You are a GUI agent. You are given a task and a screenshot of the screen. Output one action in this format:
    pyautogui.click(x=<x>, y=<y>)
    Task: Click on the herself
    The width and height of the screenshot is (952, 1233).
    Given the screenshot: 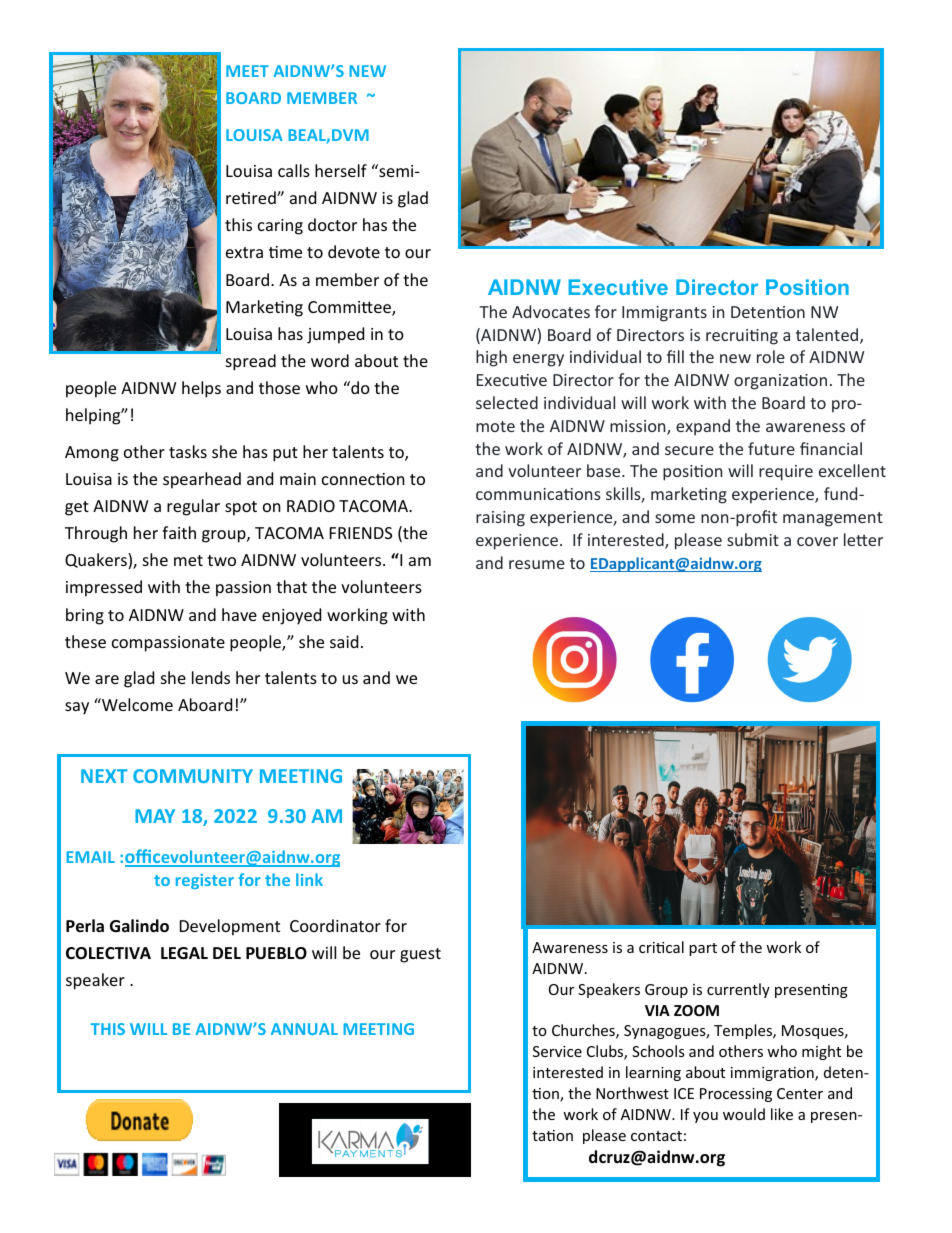 What is the action you would take?
    pyautogui.click(x=341, y=170)
